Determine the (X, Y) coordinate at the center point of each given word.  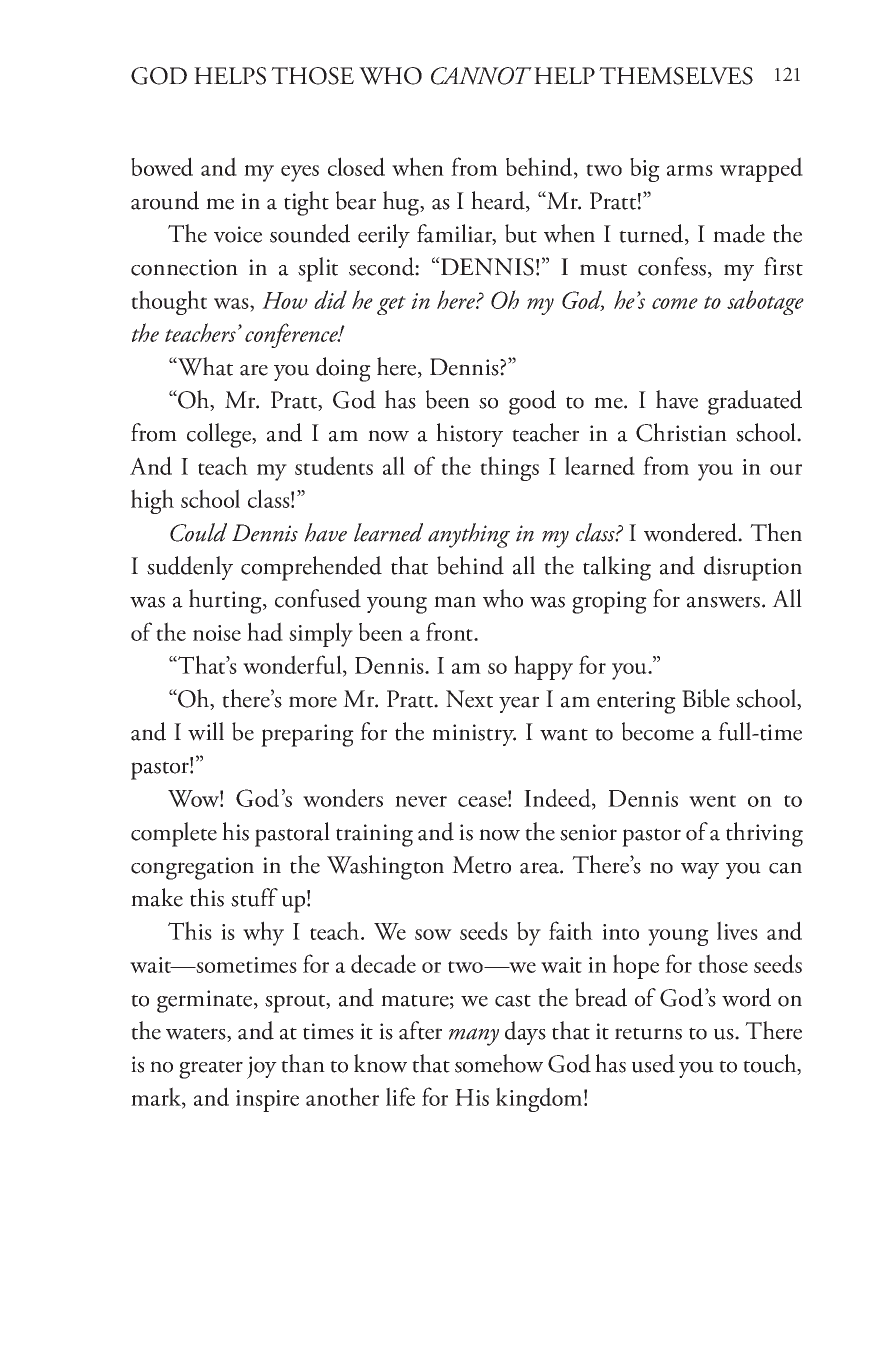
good (532, 402)
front (451, 631)
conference (292, 335)
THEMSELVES (676, 76)
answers (725, 602)
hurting (226, 601)
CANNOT (481, 76)
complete (174, 834)
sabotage (765, 302)
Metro (481, 865)
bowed (162, 166)
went (712, 801)
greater (211, 1069)
